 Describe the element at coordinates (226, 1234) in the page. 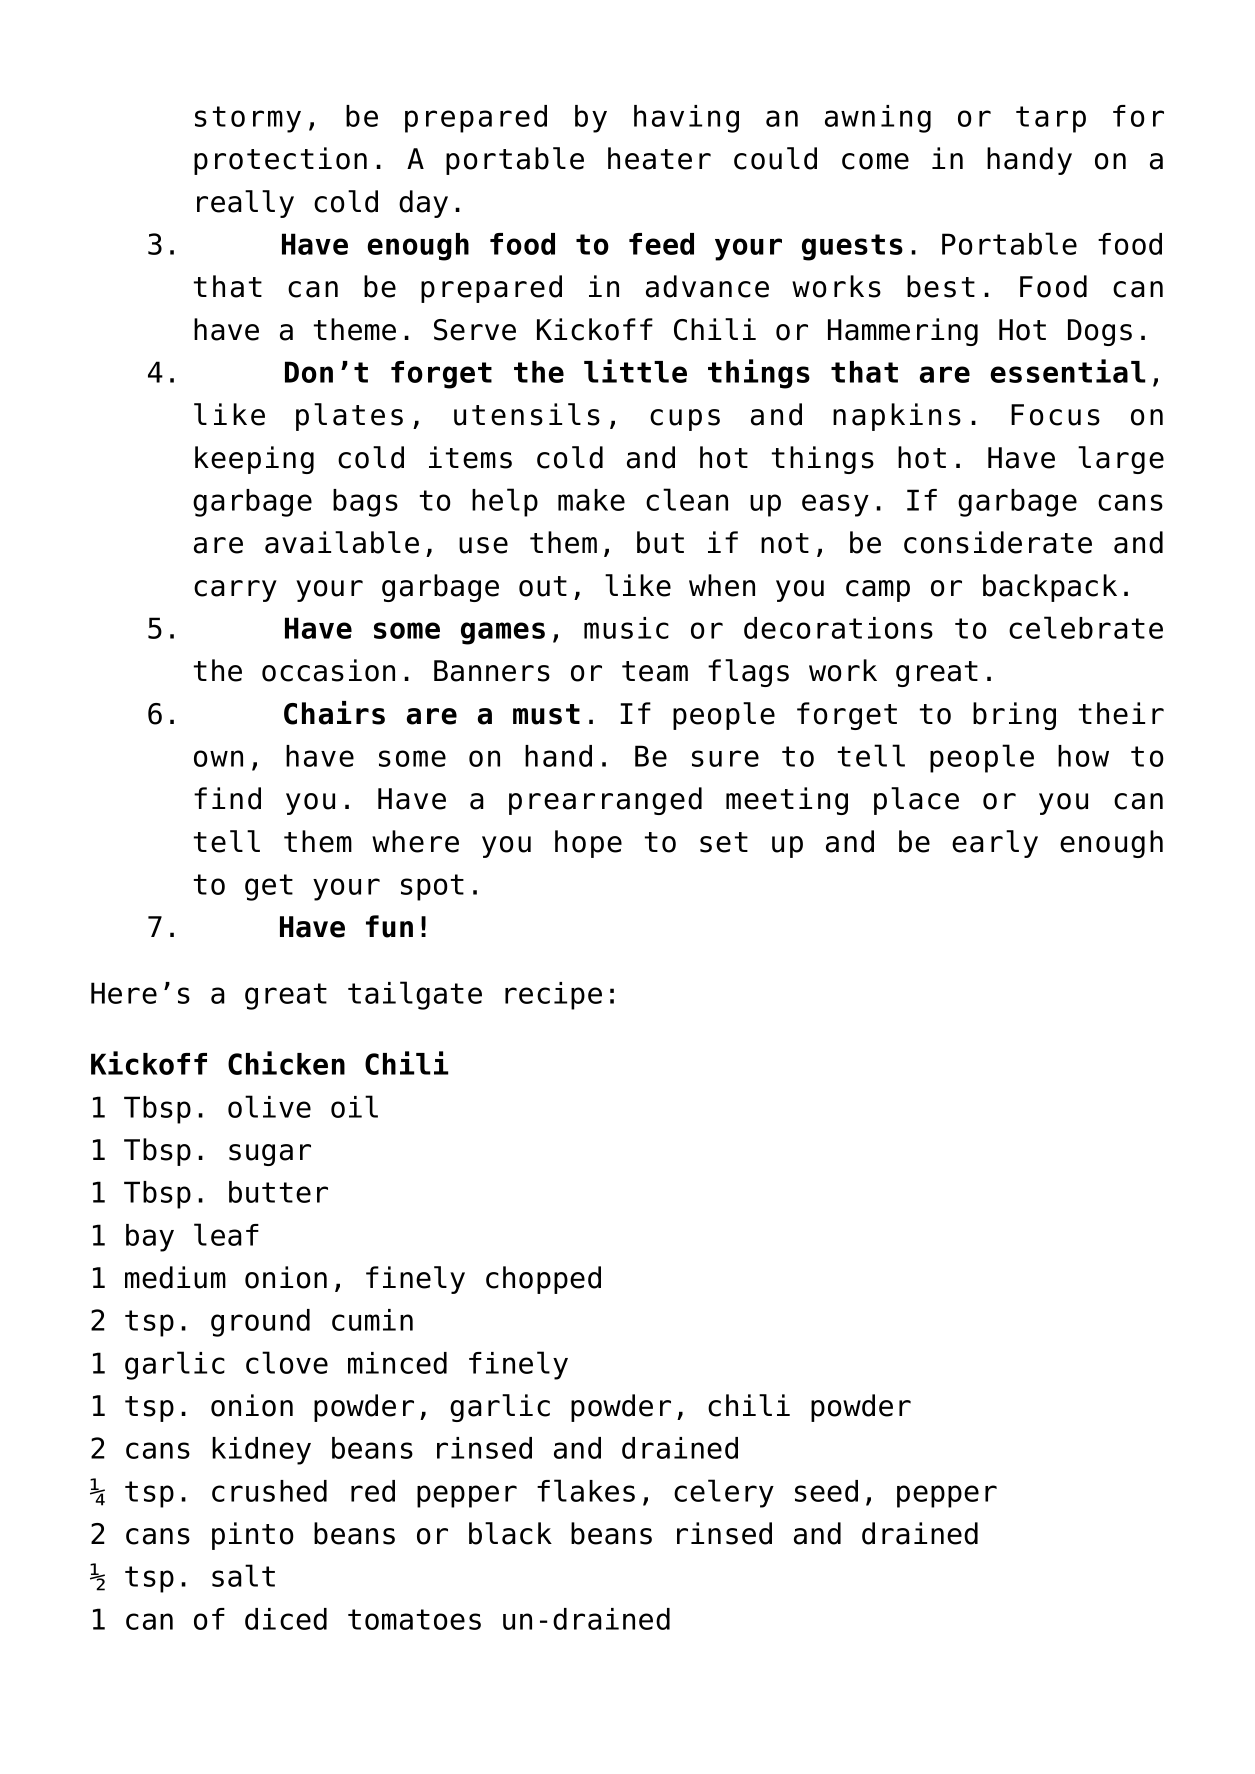

I see `leaf` at that location.
